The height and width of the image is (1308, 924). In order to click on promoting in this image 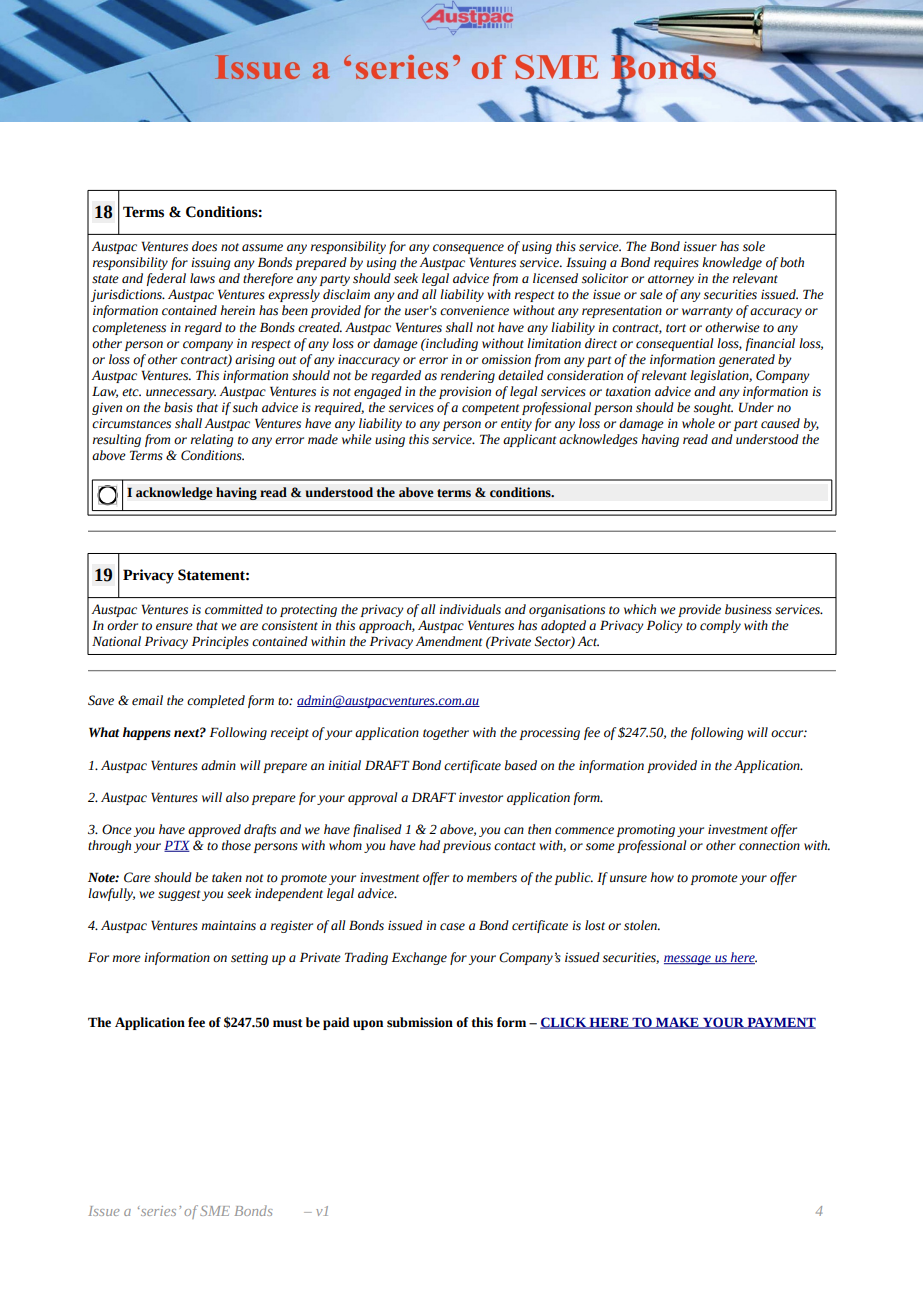, I will do `click(646, 830)`.
